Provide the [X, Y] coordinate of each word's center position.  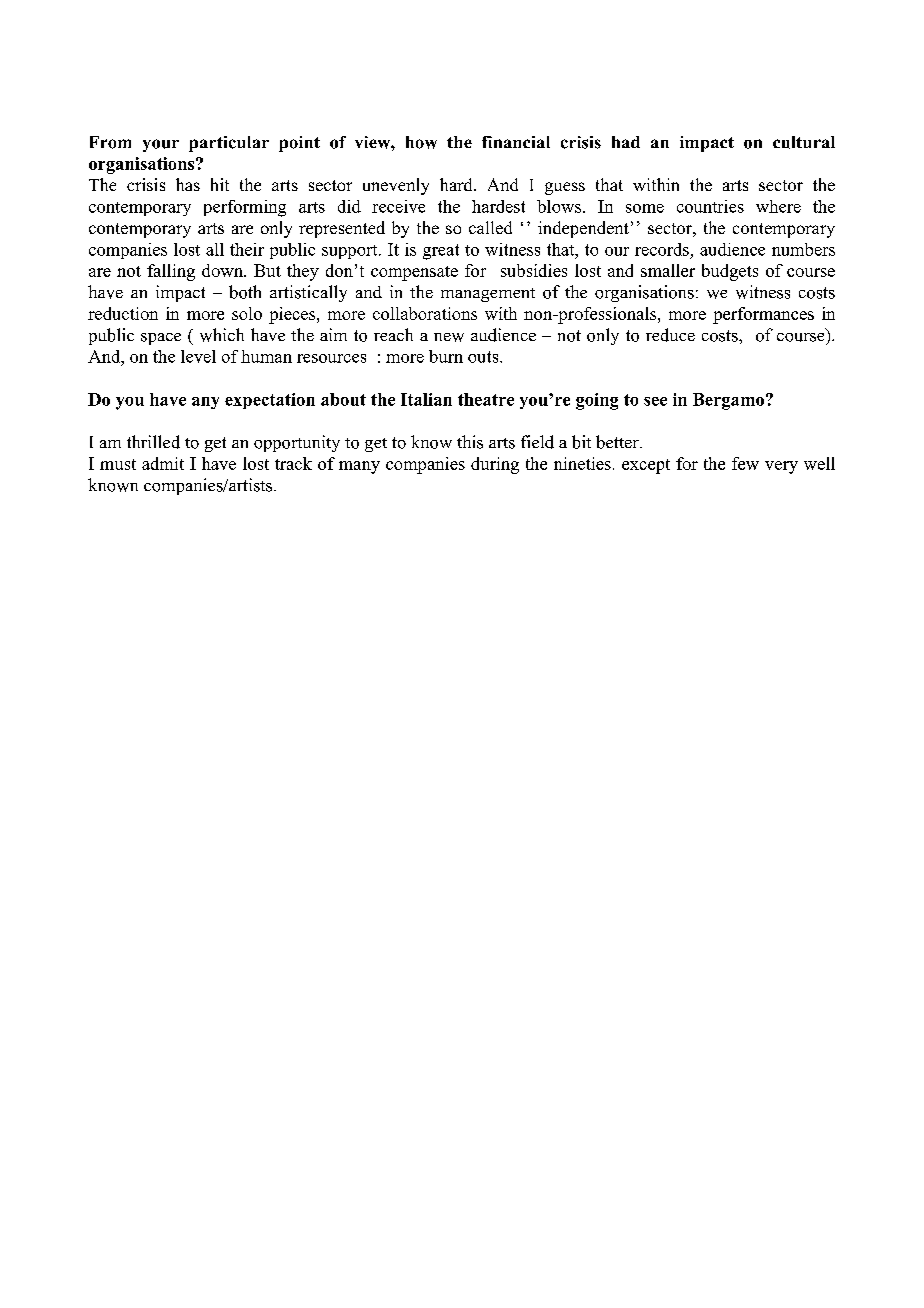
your [161, 145]
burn [446, 356]
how [421, 142]
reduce [670, 335]
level [198, 356]
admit [163, 463]
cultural [804, 142]
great [441, 252]
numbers [803, 249]
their [247, 249]
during [495, 465]
